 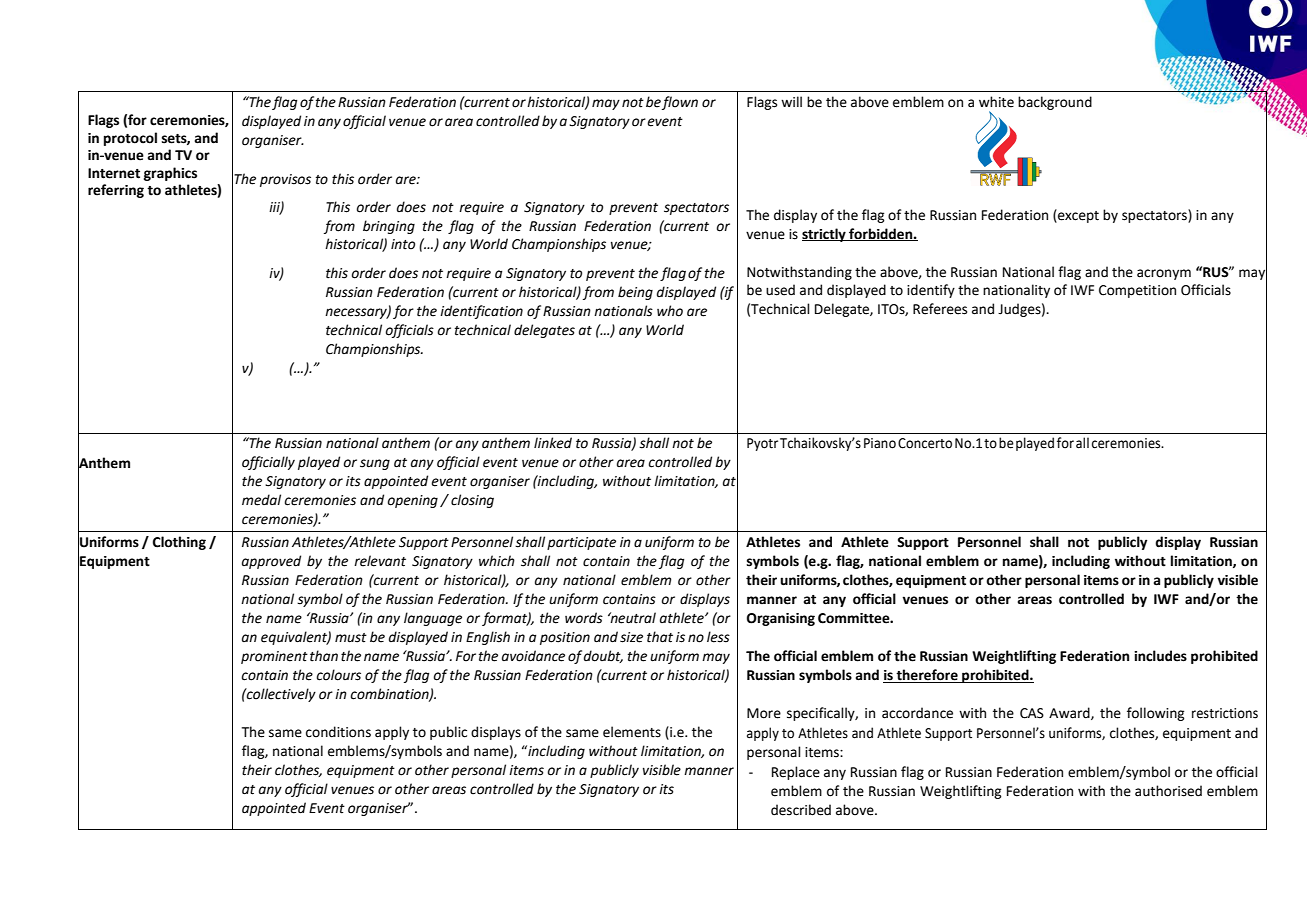 I want to click on linked, so click(x=553, y=443).
